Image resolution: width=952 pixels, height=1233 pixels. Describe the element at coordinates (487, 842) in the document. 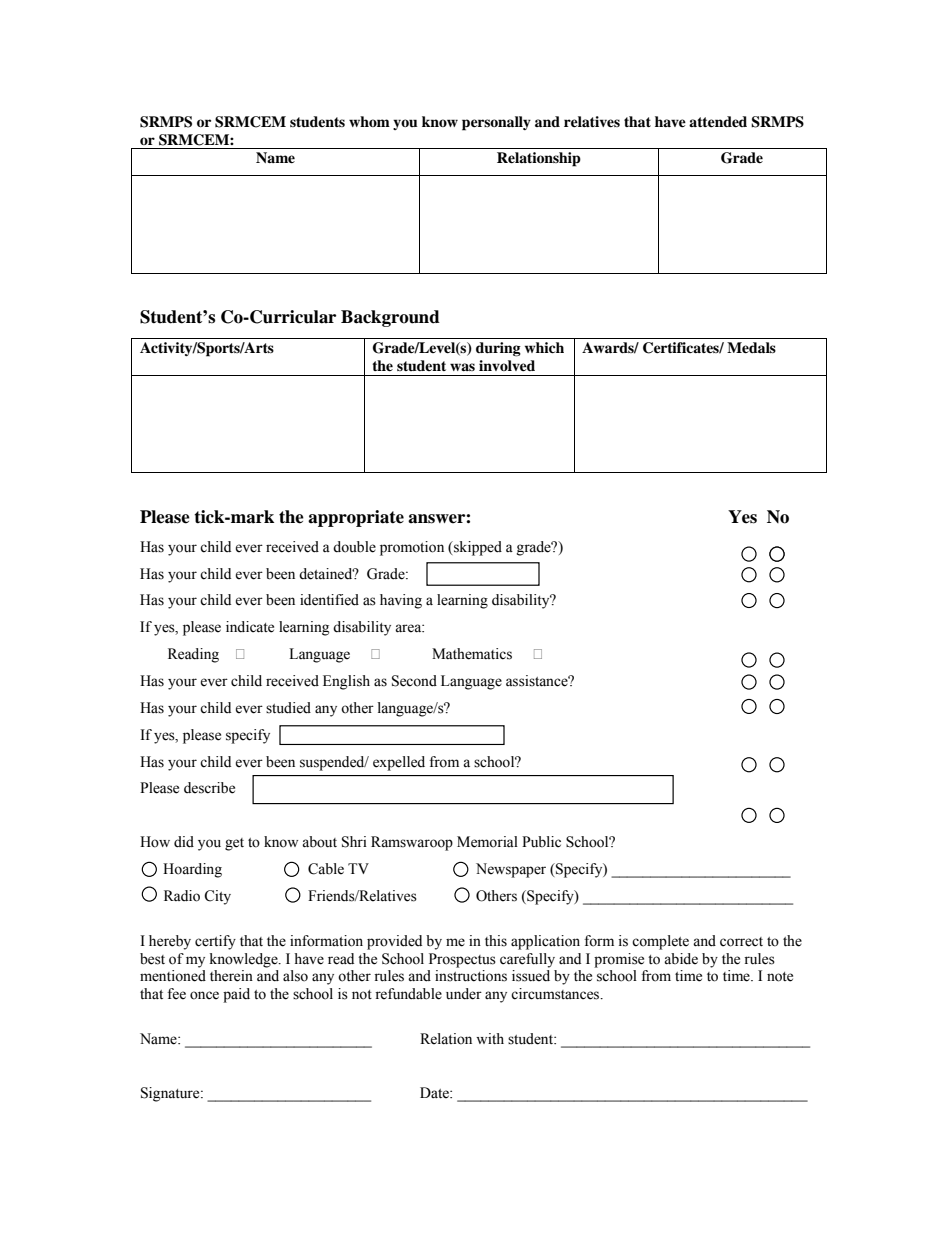

I see `Memorial` at that location.
